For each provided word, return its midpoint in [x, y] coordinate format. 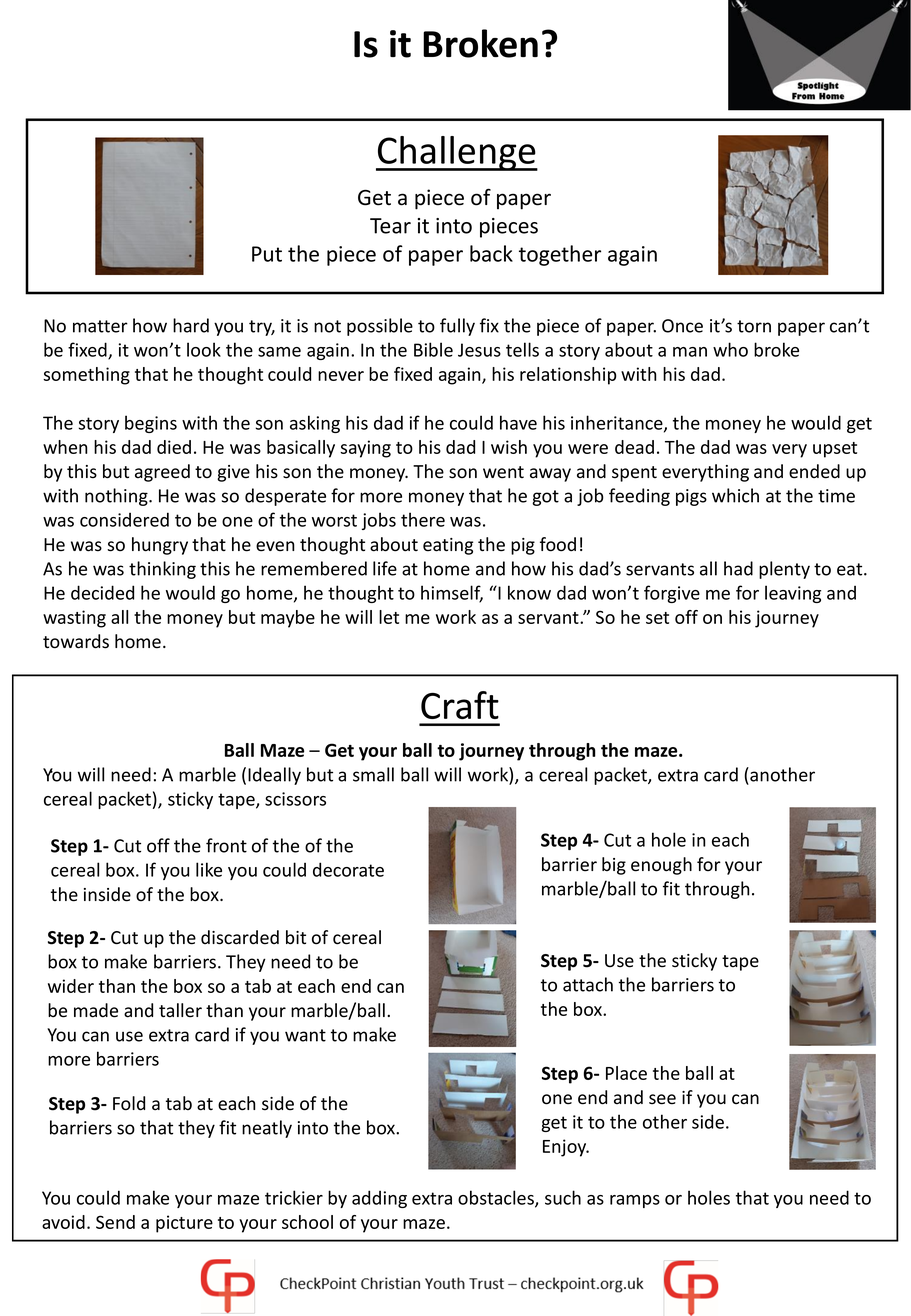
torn [754, 326]
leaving [793, 594]
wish [509, 447]
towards [76, 641]
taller [180, 1010]
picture [184, 1224]
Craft [460, 705]
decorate [348, 869]
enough [661, 866]
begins [151, 424]
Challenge [457, 153]
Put [267, 254]
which [735, 495]
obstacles [497, 1198]
